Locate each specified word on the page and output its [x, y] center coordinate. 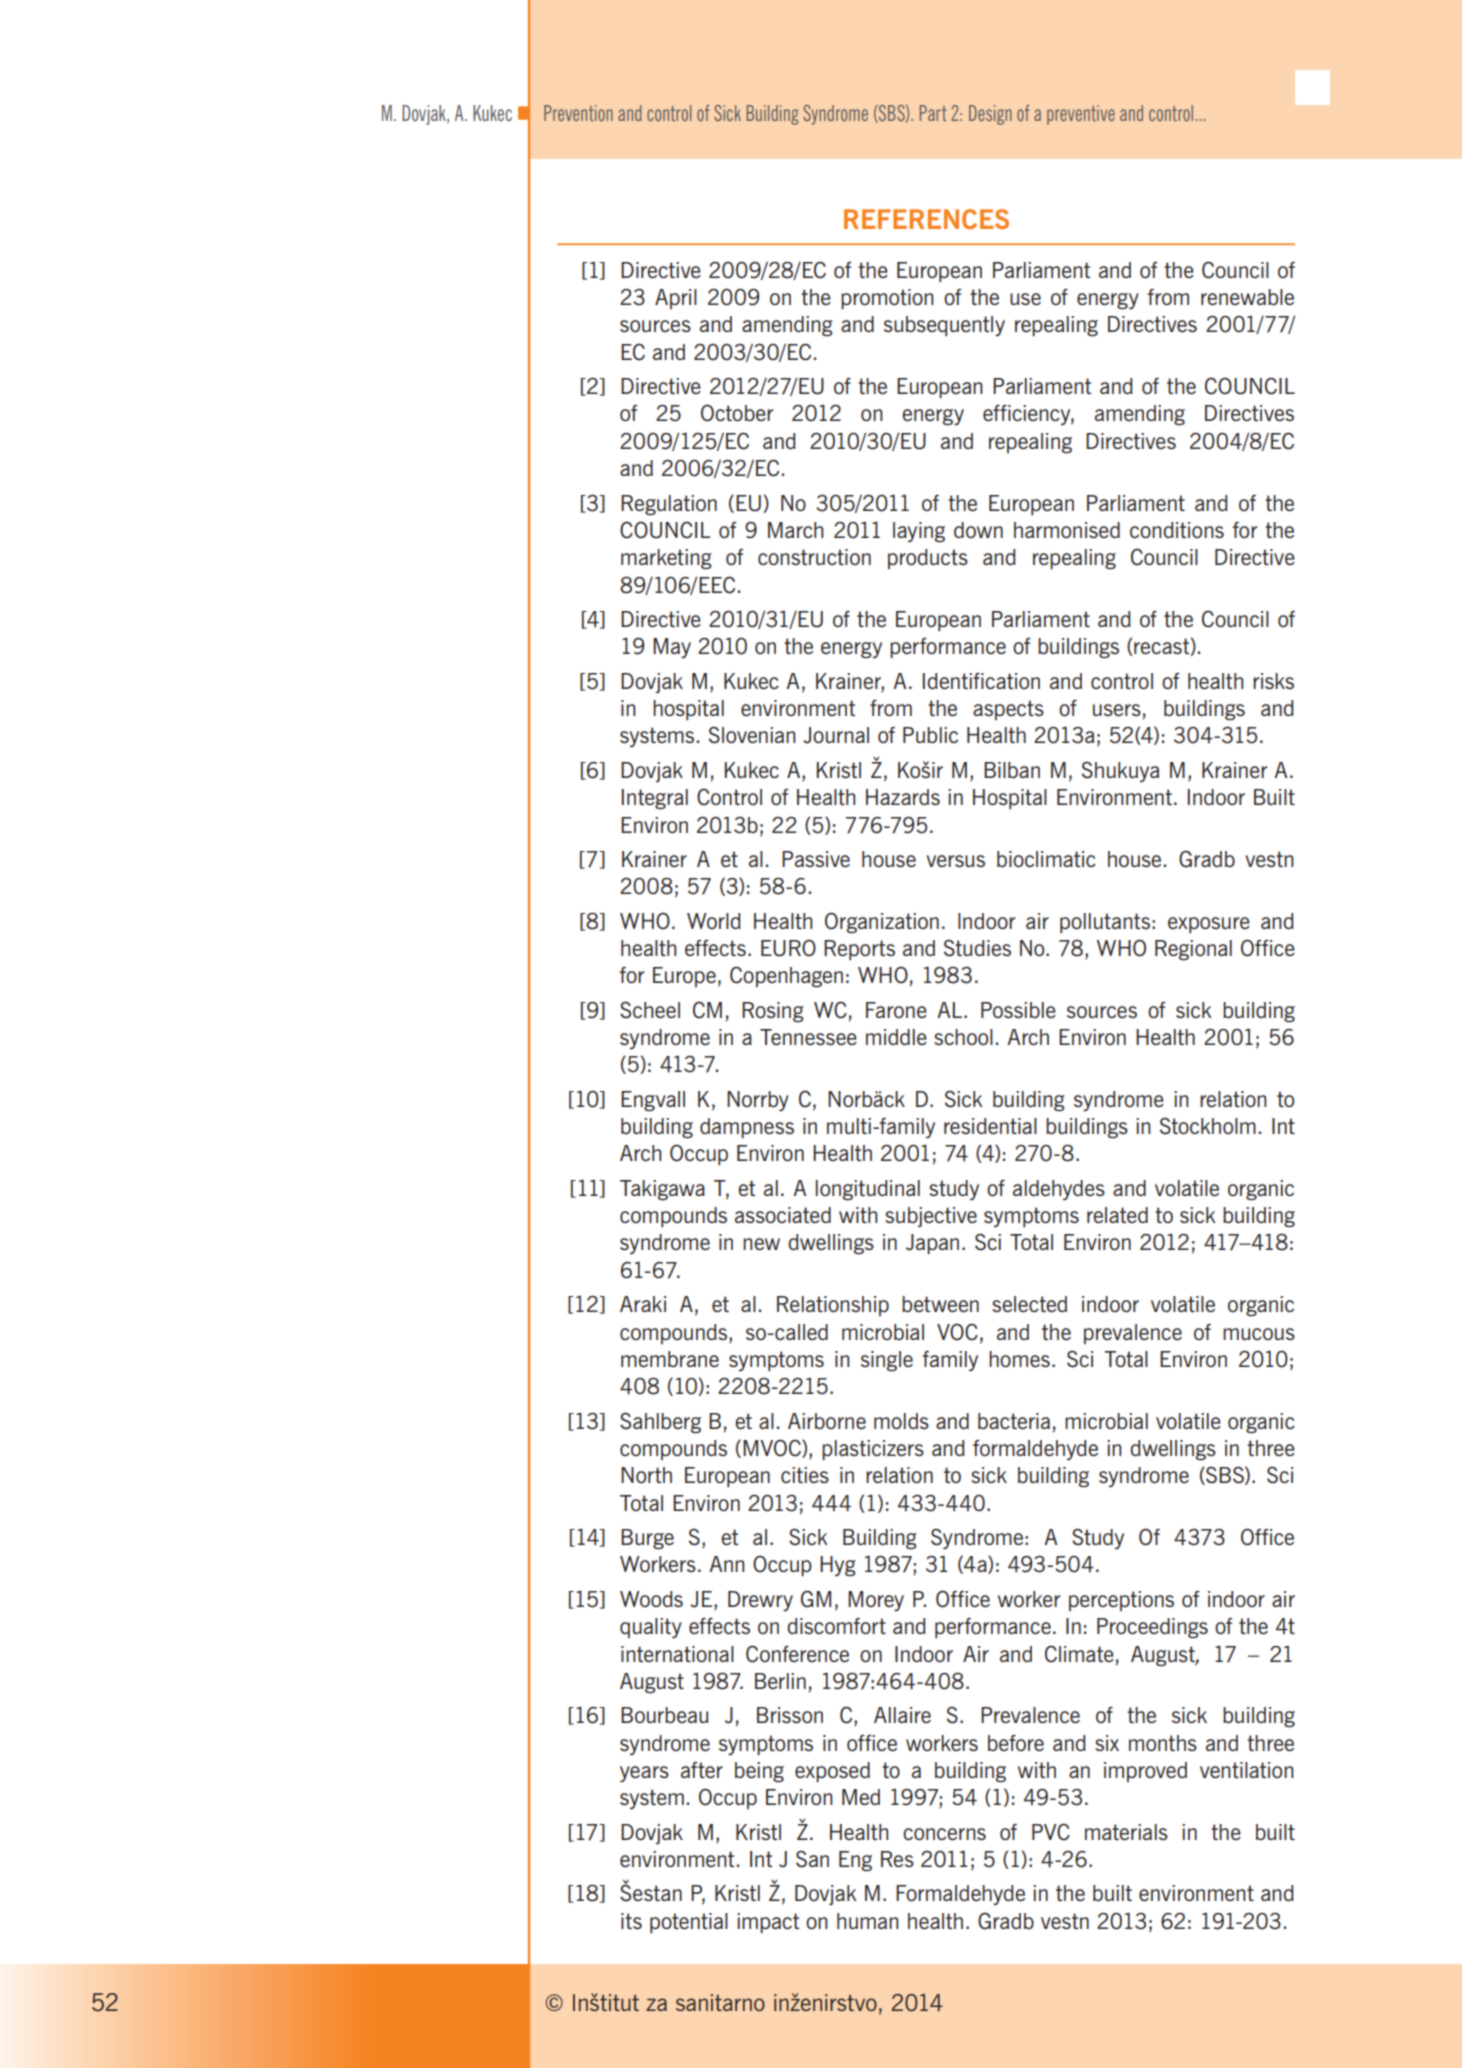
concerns [944, 1834]
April [676, 299]
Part [933, 113]
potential [689, 1923]
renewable [1247, 297]
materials [1126, 1832]
